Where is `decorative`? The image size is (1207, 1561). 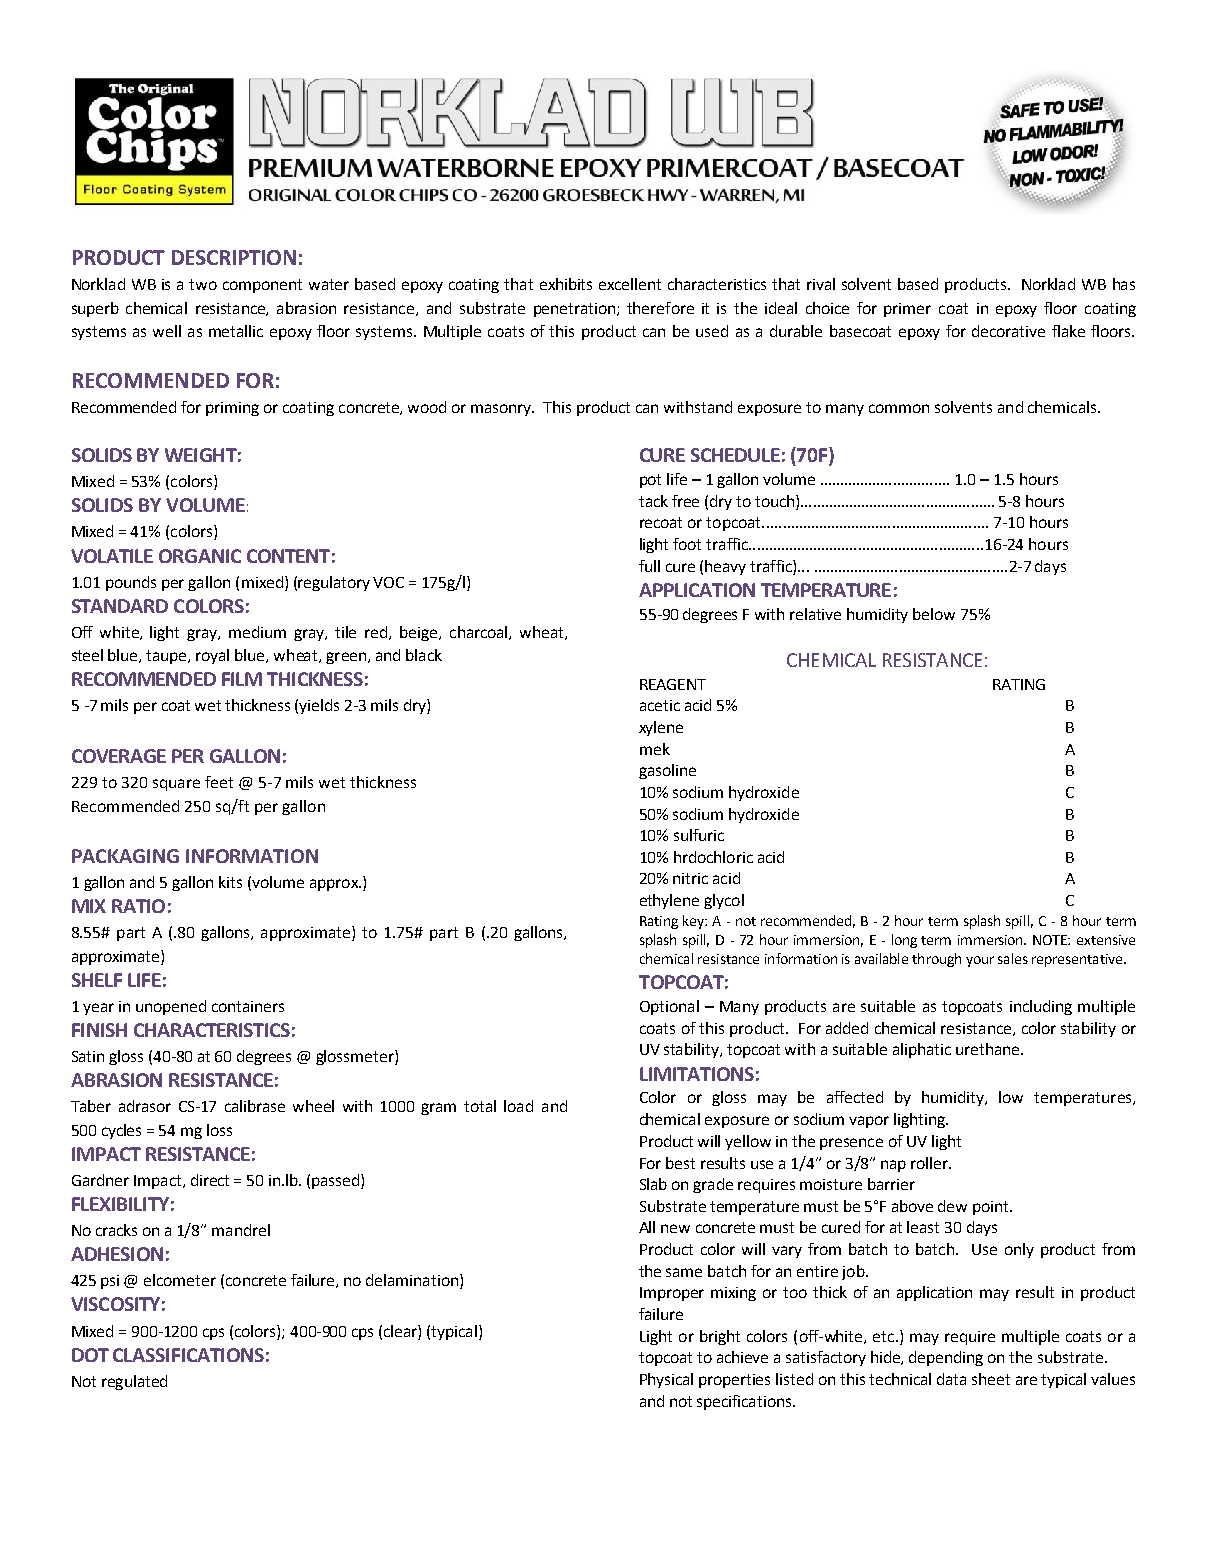
decorative is located at coordinates (1008, 331).
